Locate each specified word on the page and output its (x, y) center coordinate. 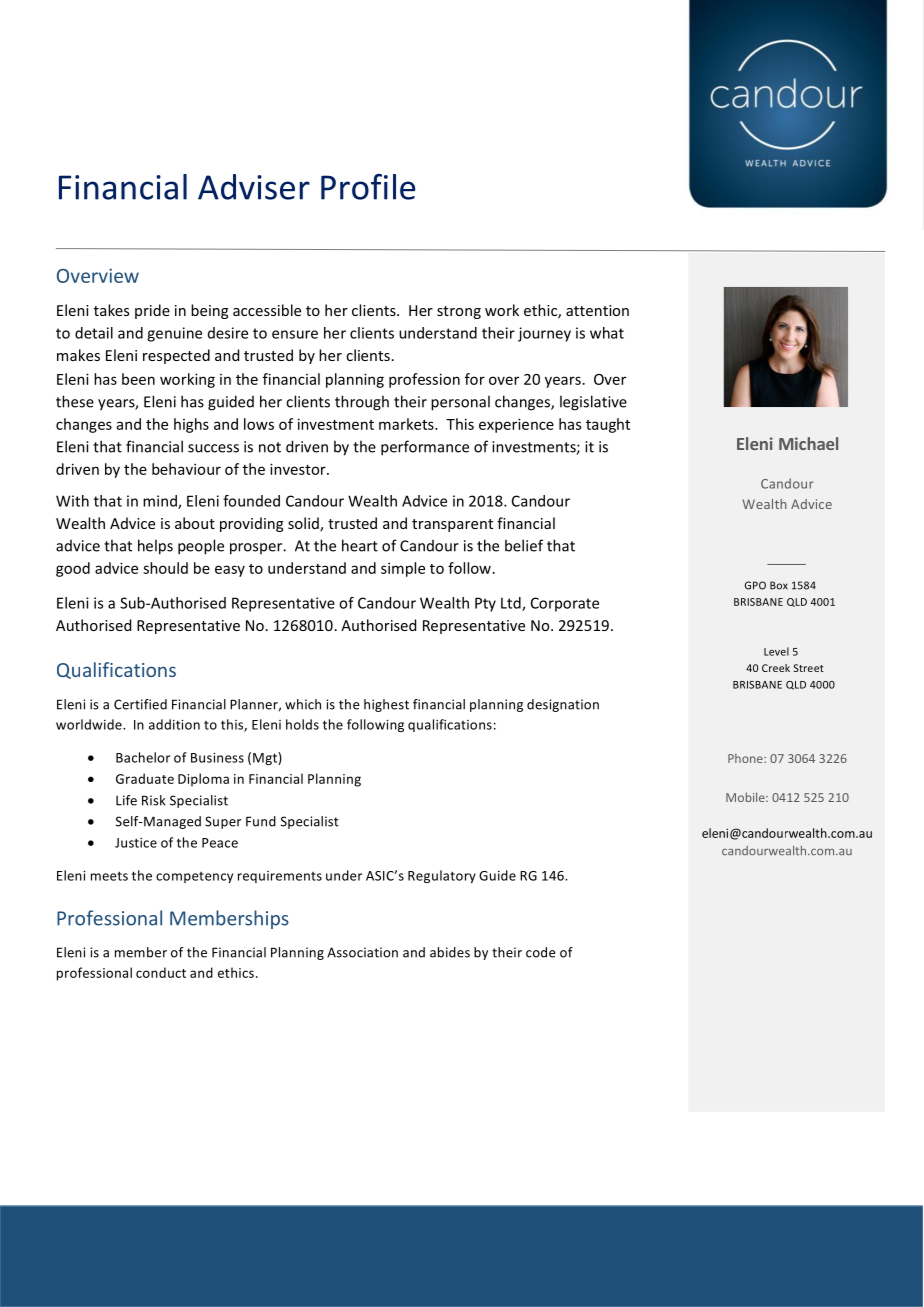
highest (386, 705)
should (165, 568)
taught (608, 425)
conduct (161, 972)
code (540, 952)
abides (450, 952)
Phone (746, 758)
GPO (755, 585)
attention (597, 310)
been (138, 379)
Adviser (254, 187)
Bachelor (143, 757)
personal (460, 403)
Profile (368, 187)
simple (403, 569)
